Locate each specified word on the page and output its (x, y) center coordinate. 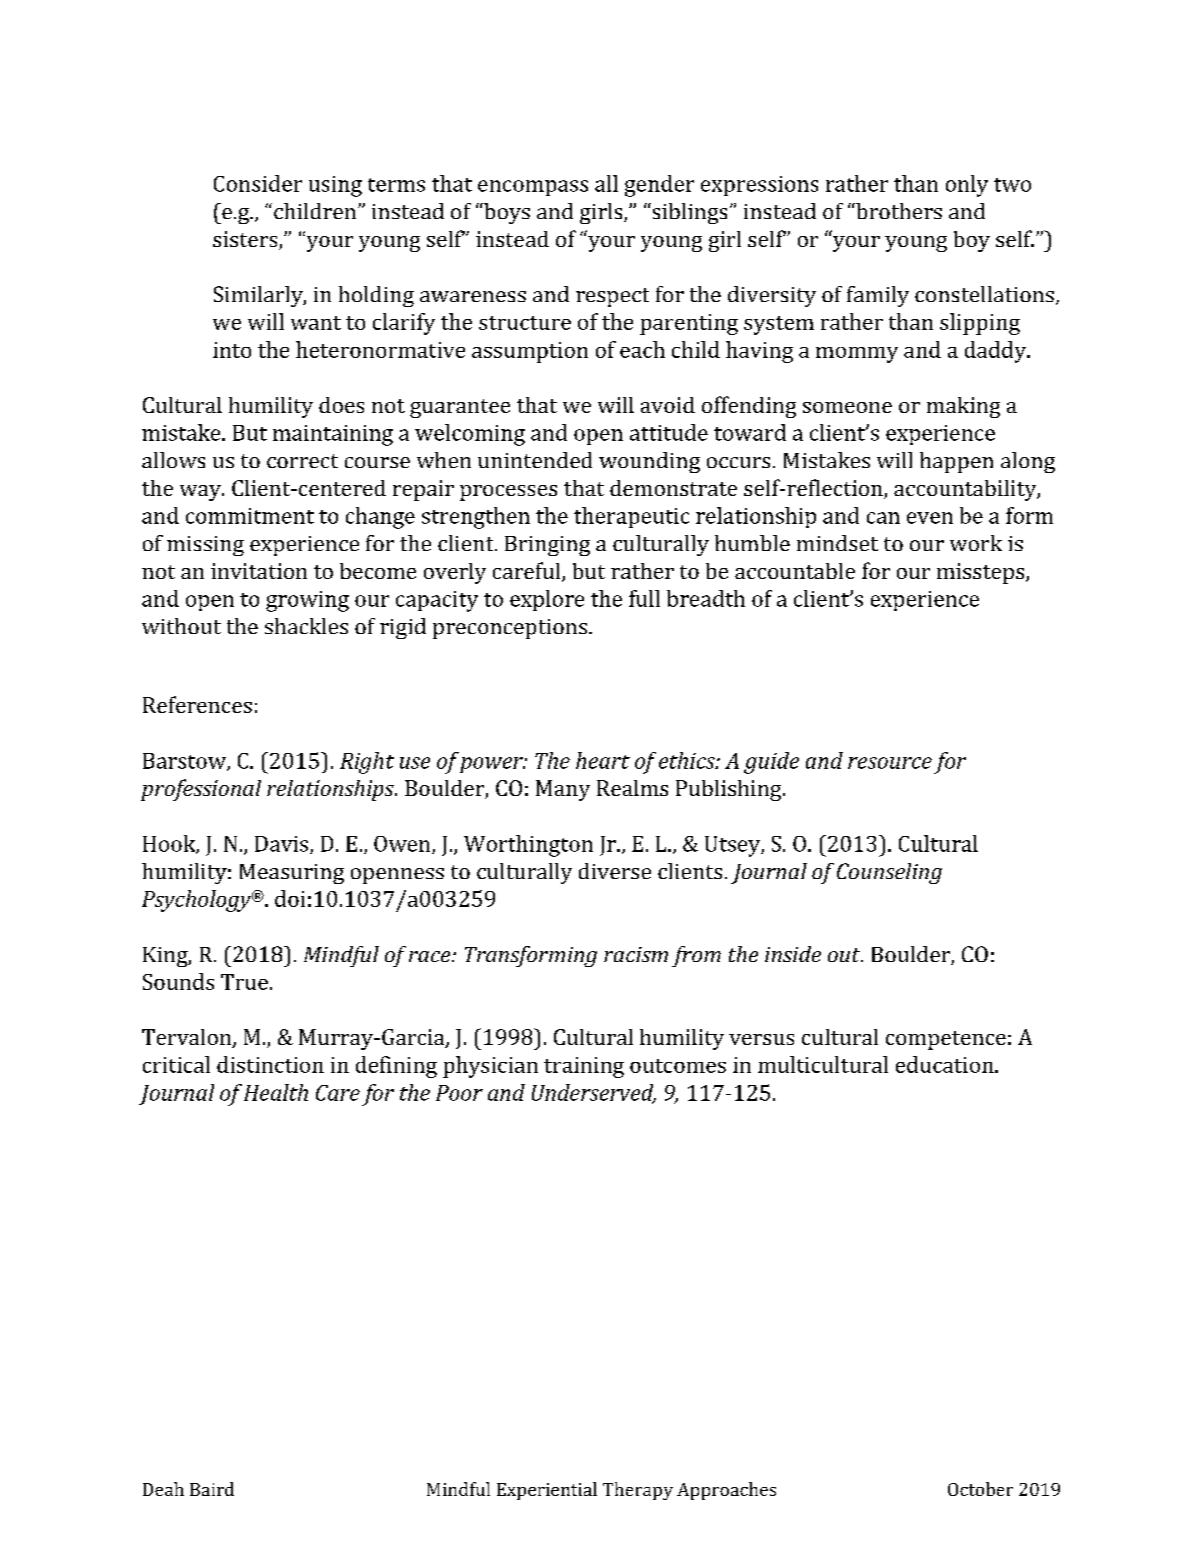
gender (659, 186)
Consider (258, 183)
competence (946, 1040)
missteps (982, 573)
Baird (212, 1489)
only (967, 186)
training (584, 1067)
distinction (270, 1064)
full (644, 598)
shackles (306, 626)
